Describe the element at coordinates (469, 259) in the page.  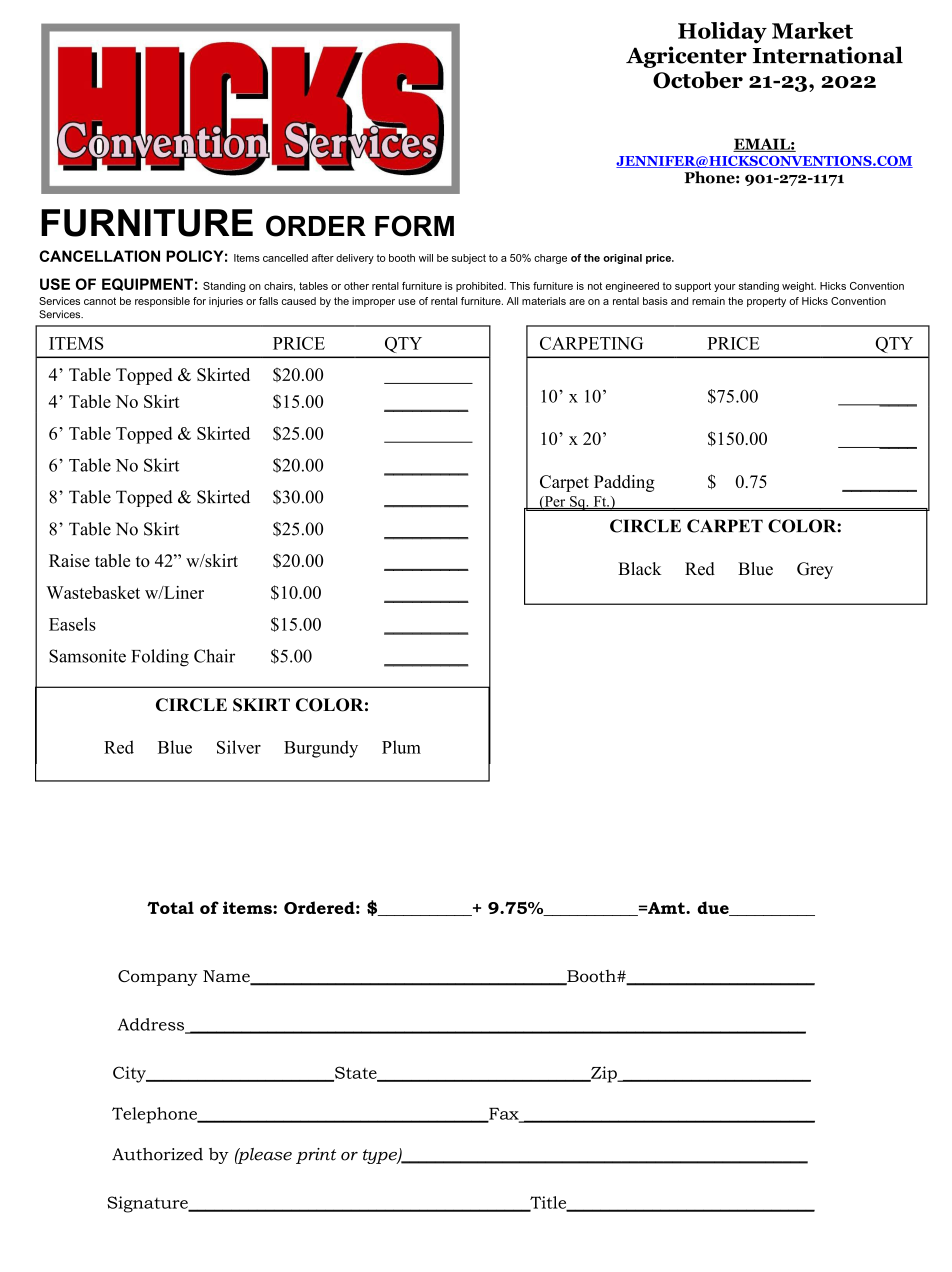
I see `subject` at that location.
